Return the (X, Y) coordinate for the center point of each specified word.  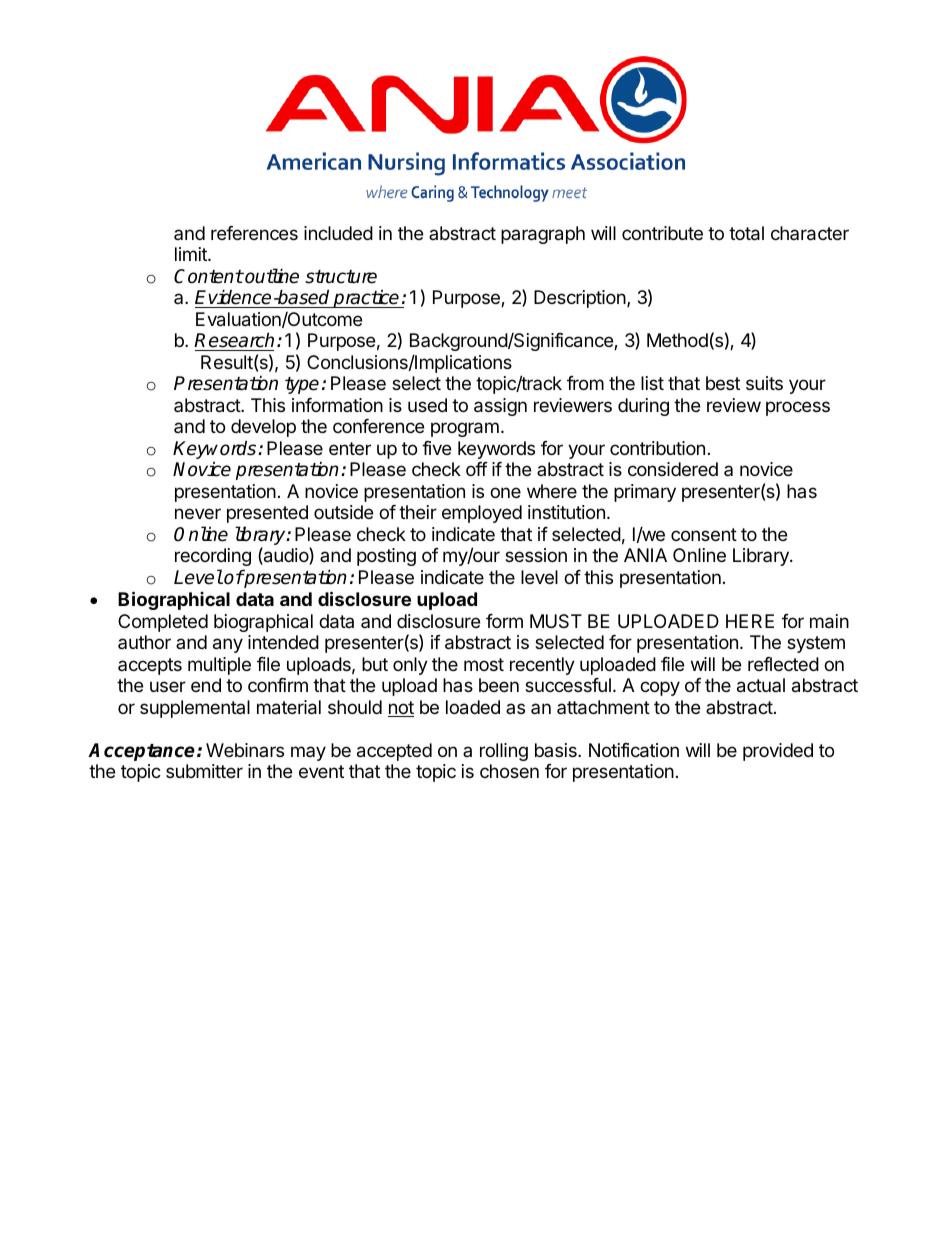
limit (192, 254)
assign (500, 407)
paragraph (543, 235)
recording (213, 557)
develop (263, 428)
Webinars (245, 750)
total (746, 233)
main (829, 621)
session (536, 555)
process (798, 408)
